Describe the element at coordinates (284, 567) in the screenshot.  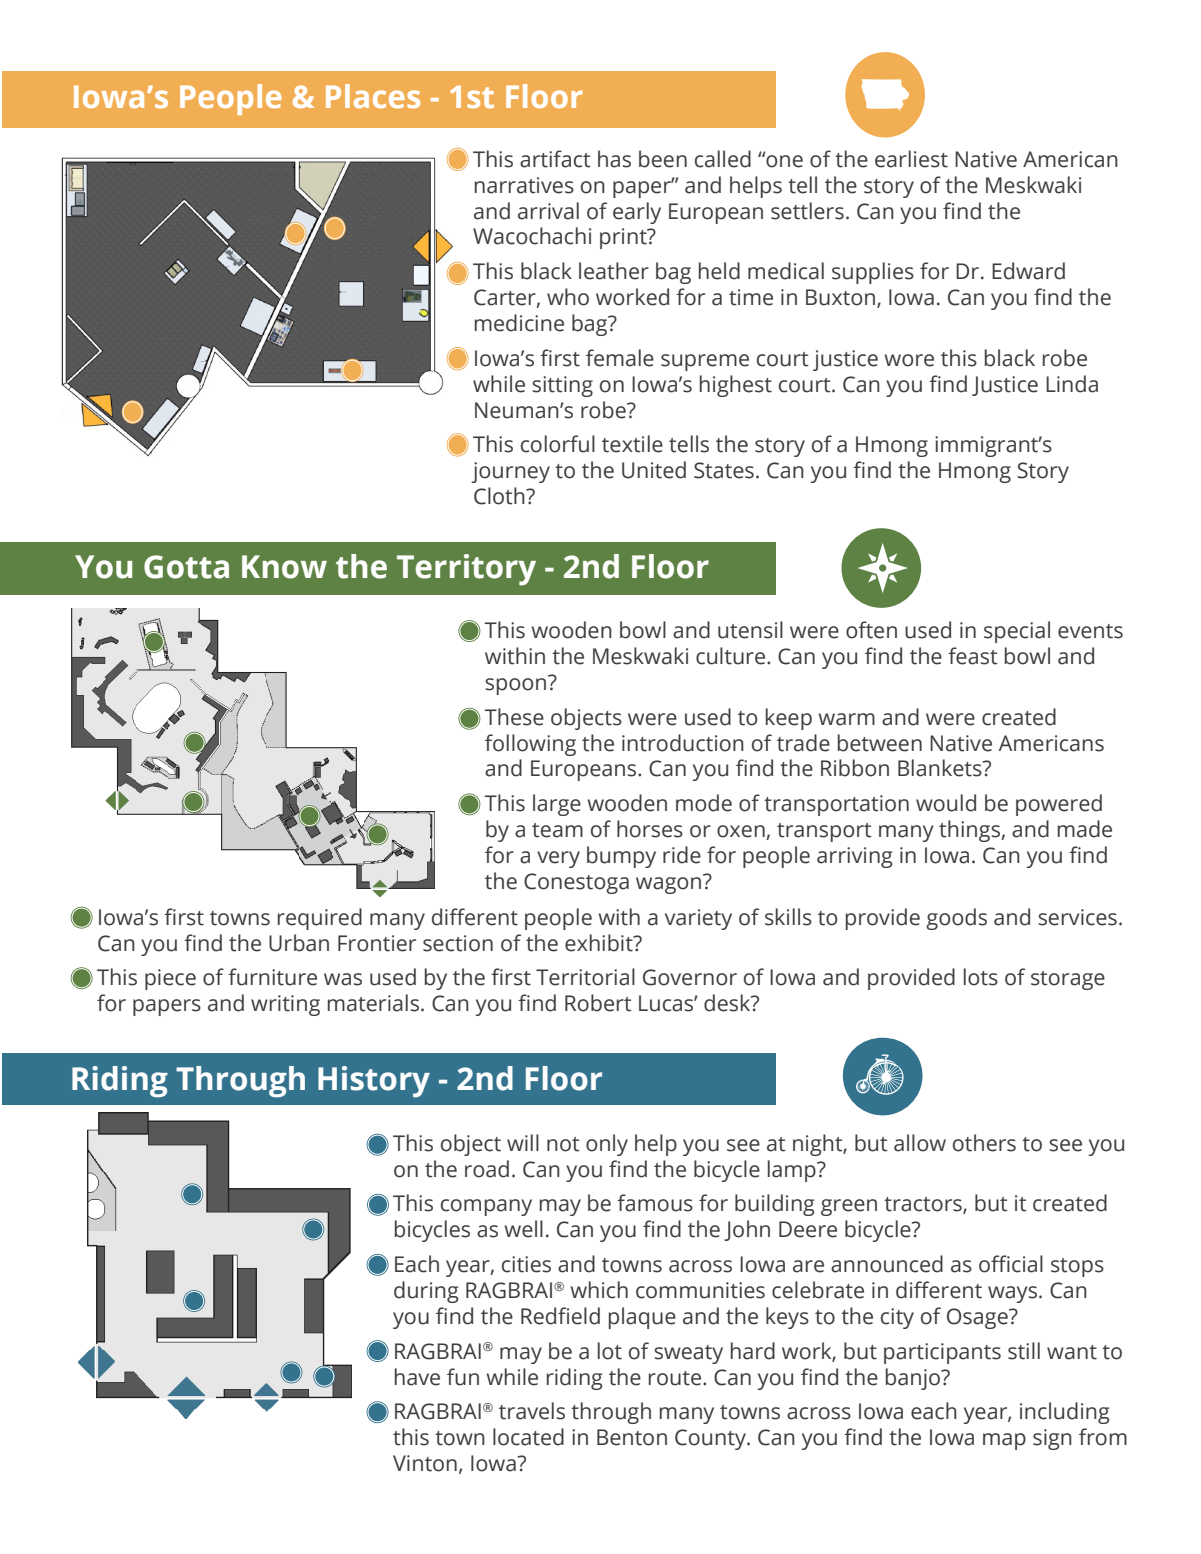
I see `Know` at that location.
